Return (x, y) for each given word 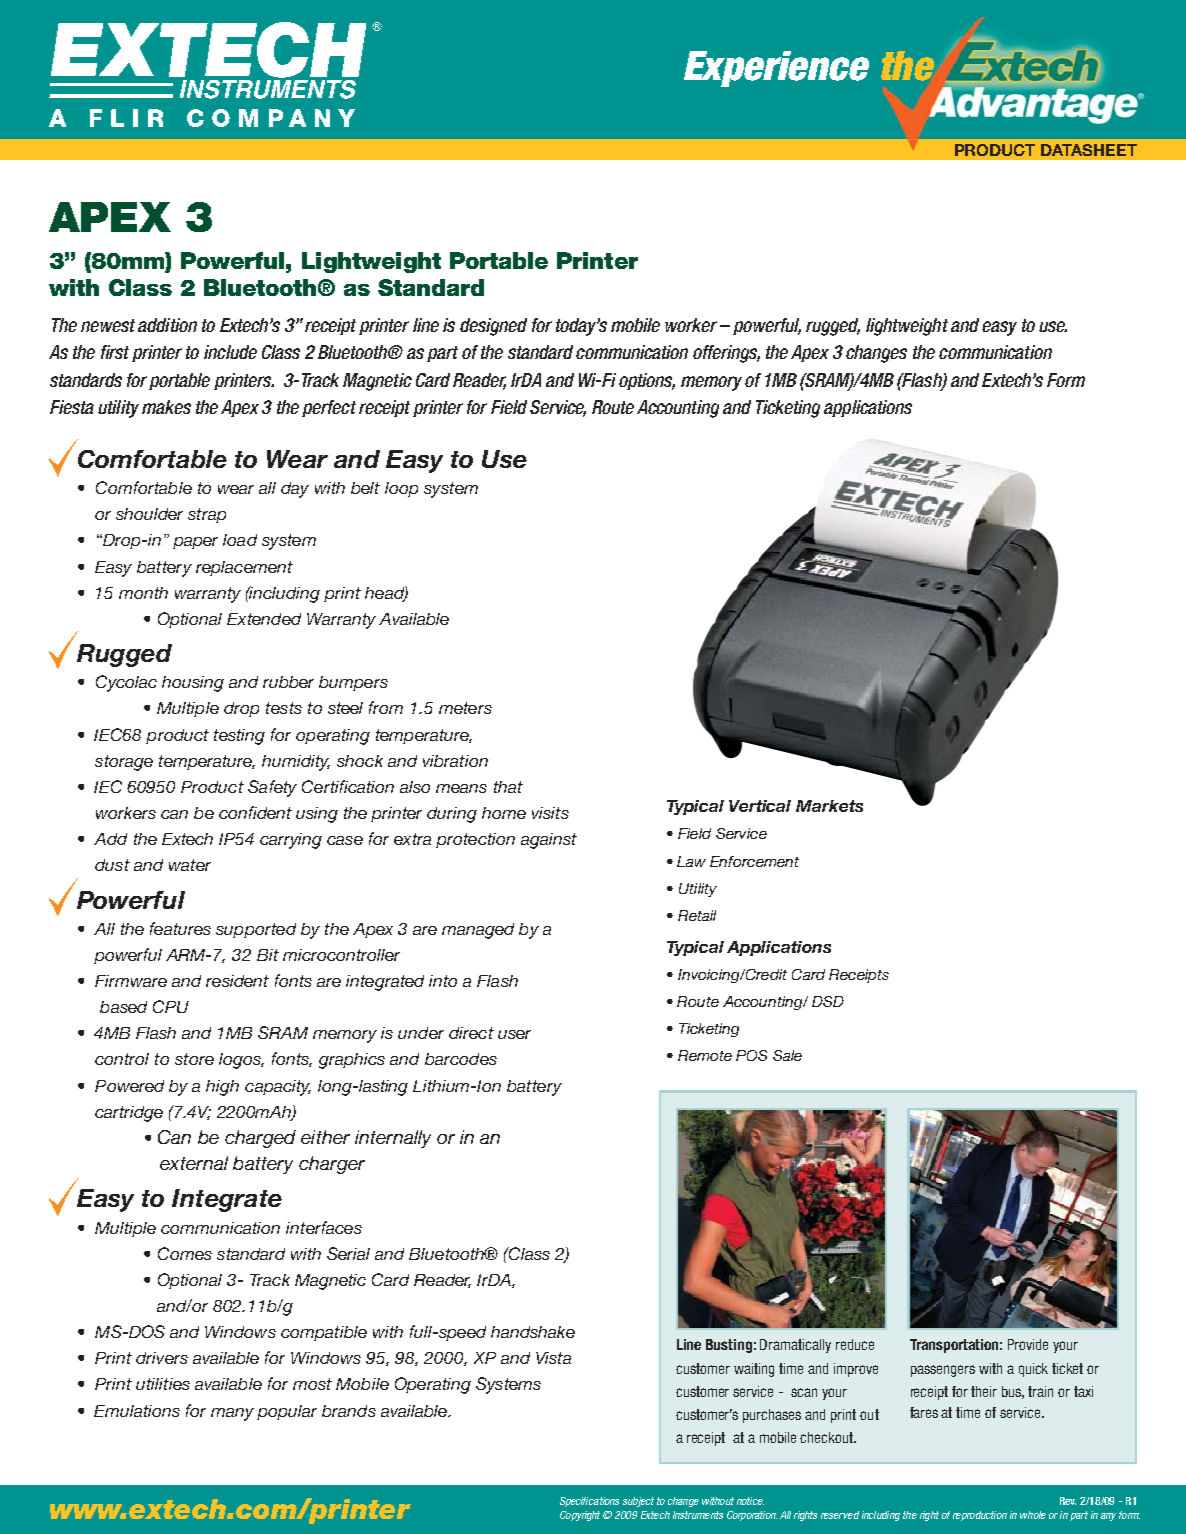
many (232, 1414)
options (647, 381)
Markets (829, 806)
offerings (726, 354)
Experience (776, 69)
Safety (272, 788)
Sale (787, 1055)
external (194, 1163)
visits (550, 813)
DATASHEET (1089, 150)
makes (166, 407)
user (514, 1034)
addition (167, 325)
